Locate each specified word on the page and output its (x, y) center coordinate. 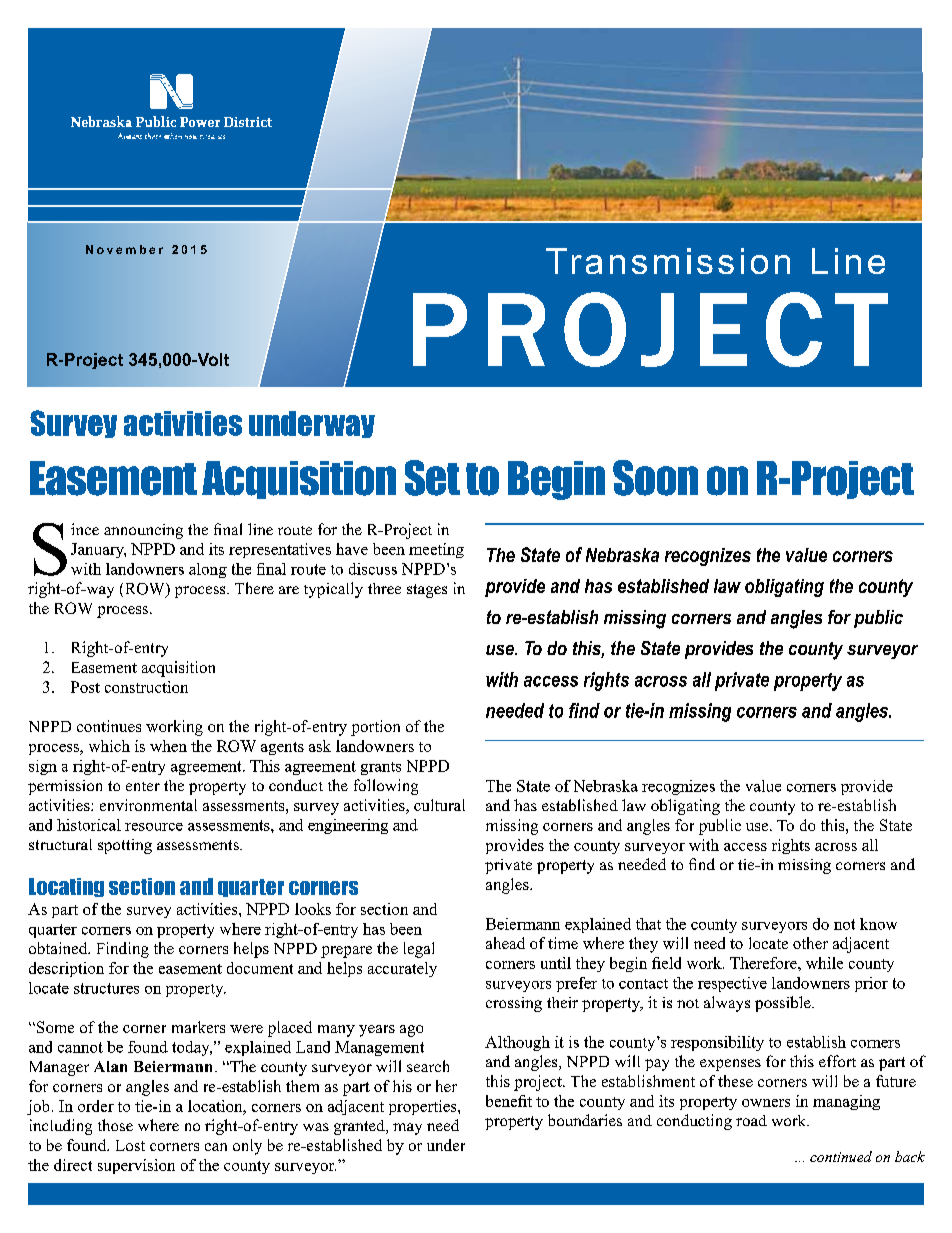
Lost (130, 1145)
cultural (439, 805)
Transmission (668, 261)
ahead (505, 943)
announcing (143, 531)
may (407, 1129)
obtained (59, 948)
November (124, 249)
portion (375, 728)
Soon (655, 478)
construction (146, 687)
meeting (436, 550)
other (810, 943)
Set (432, 478)
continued (841, 1156)
